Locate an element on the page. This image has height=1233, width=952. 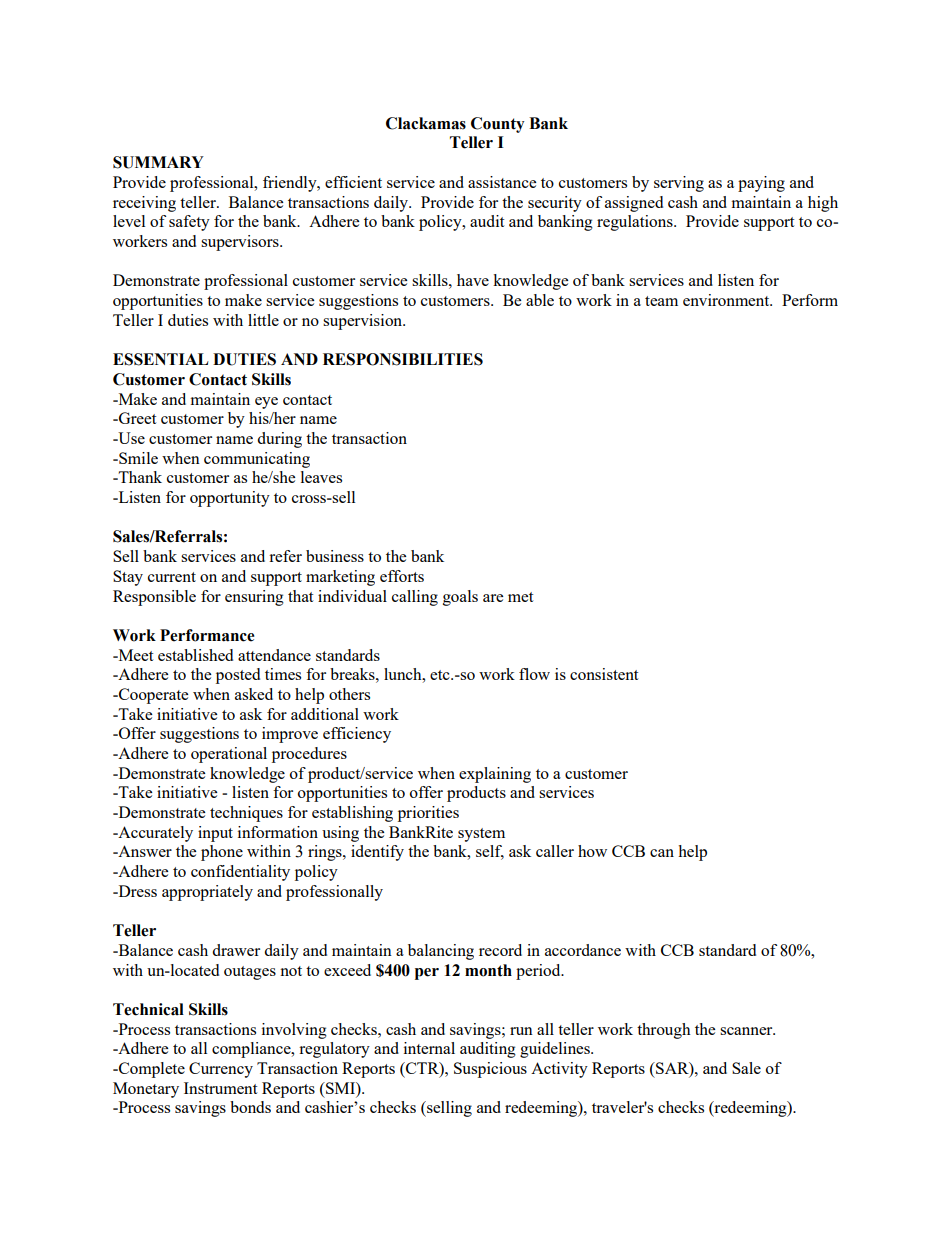
asked is located at coordinates (254, 694).
